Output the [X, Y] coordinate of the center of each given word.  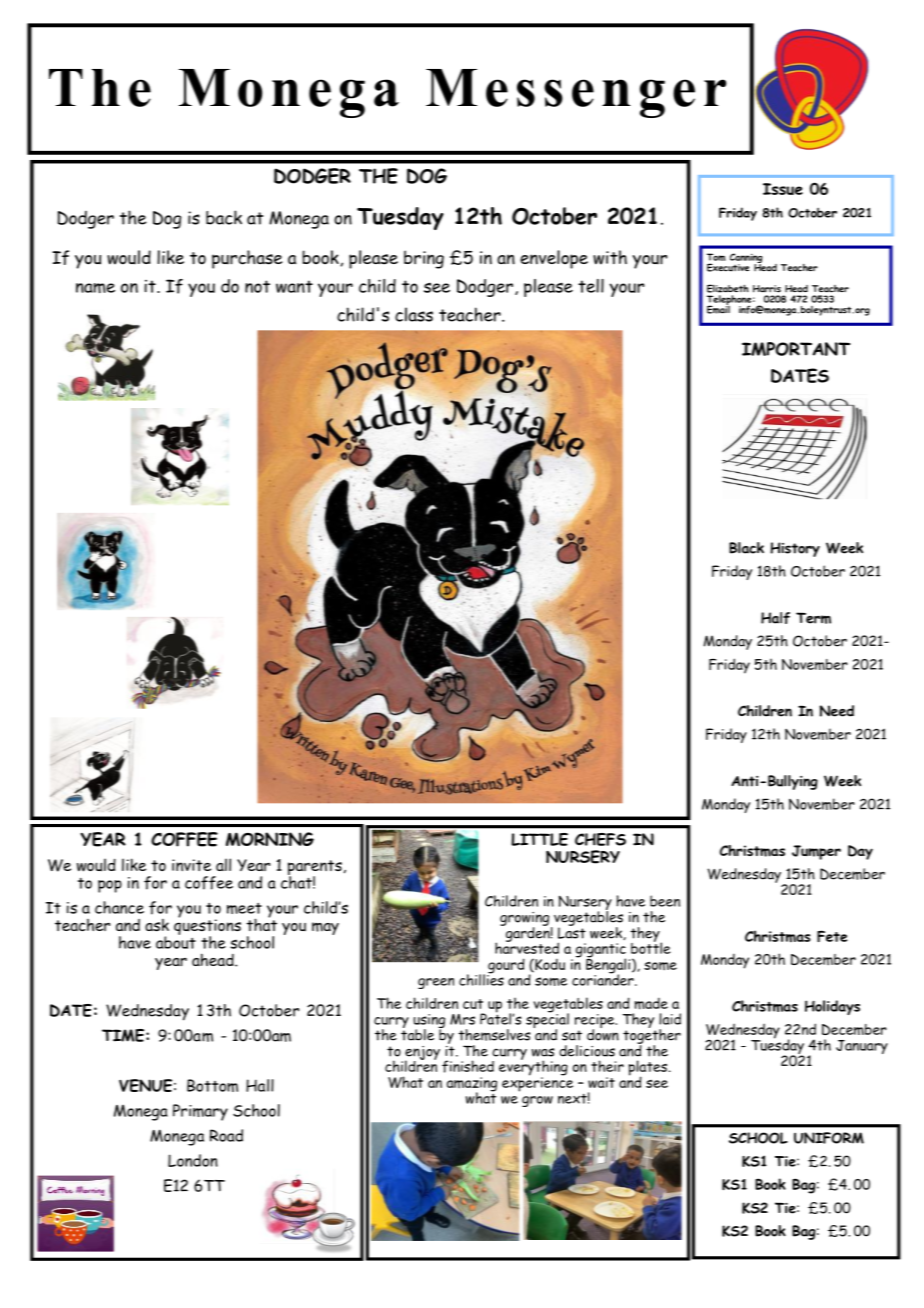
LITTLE [539, 839]
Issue [783, 189]
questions [207, 927]
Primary [200, 1112]
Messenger [576, 93]
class [414, 314]
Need [837, 711]
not [257, 286]
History [795, 549]
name [95, 288]
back [224, 217]
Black [746, 548]
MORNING [270, 839]
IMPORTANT [796, 349]
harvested [527, 947]
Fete [832, 936]
